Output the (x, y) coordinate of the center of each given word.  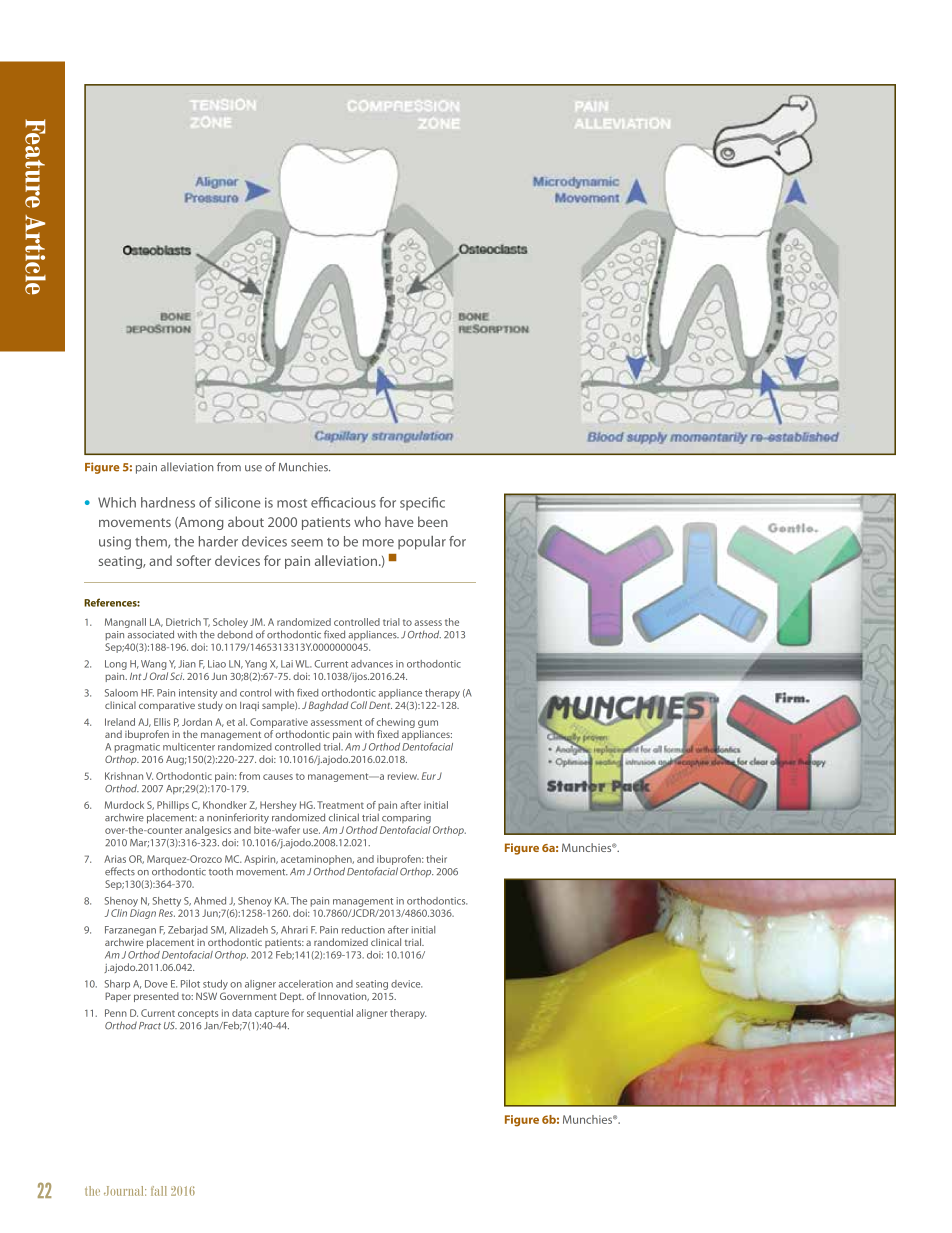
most (292, 503)
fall (159, 1191)
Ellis (162, 722)
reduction (363, 930)
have (399, 521)
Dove (156, 984)
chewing (395, 723)
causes (278, 777)
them (152, 542)
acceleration (306, 984)
